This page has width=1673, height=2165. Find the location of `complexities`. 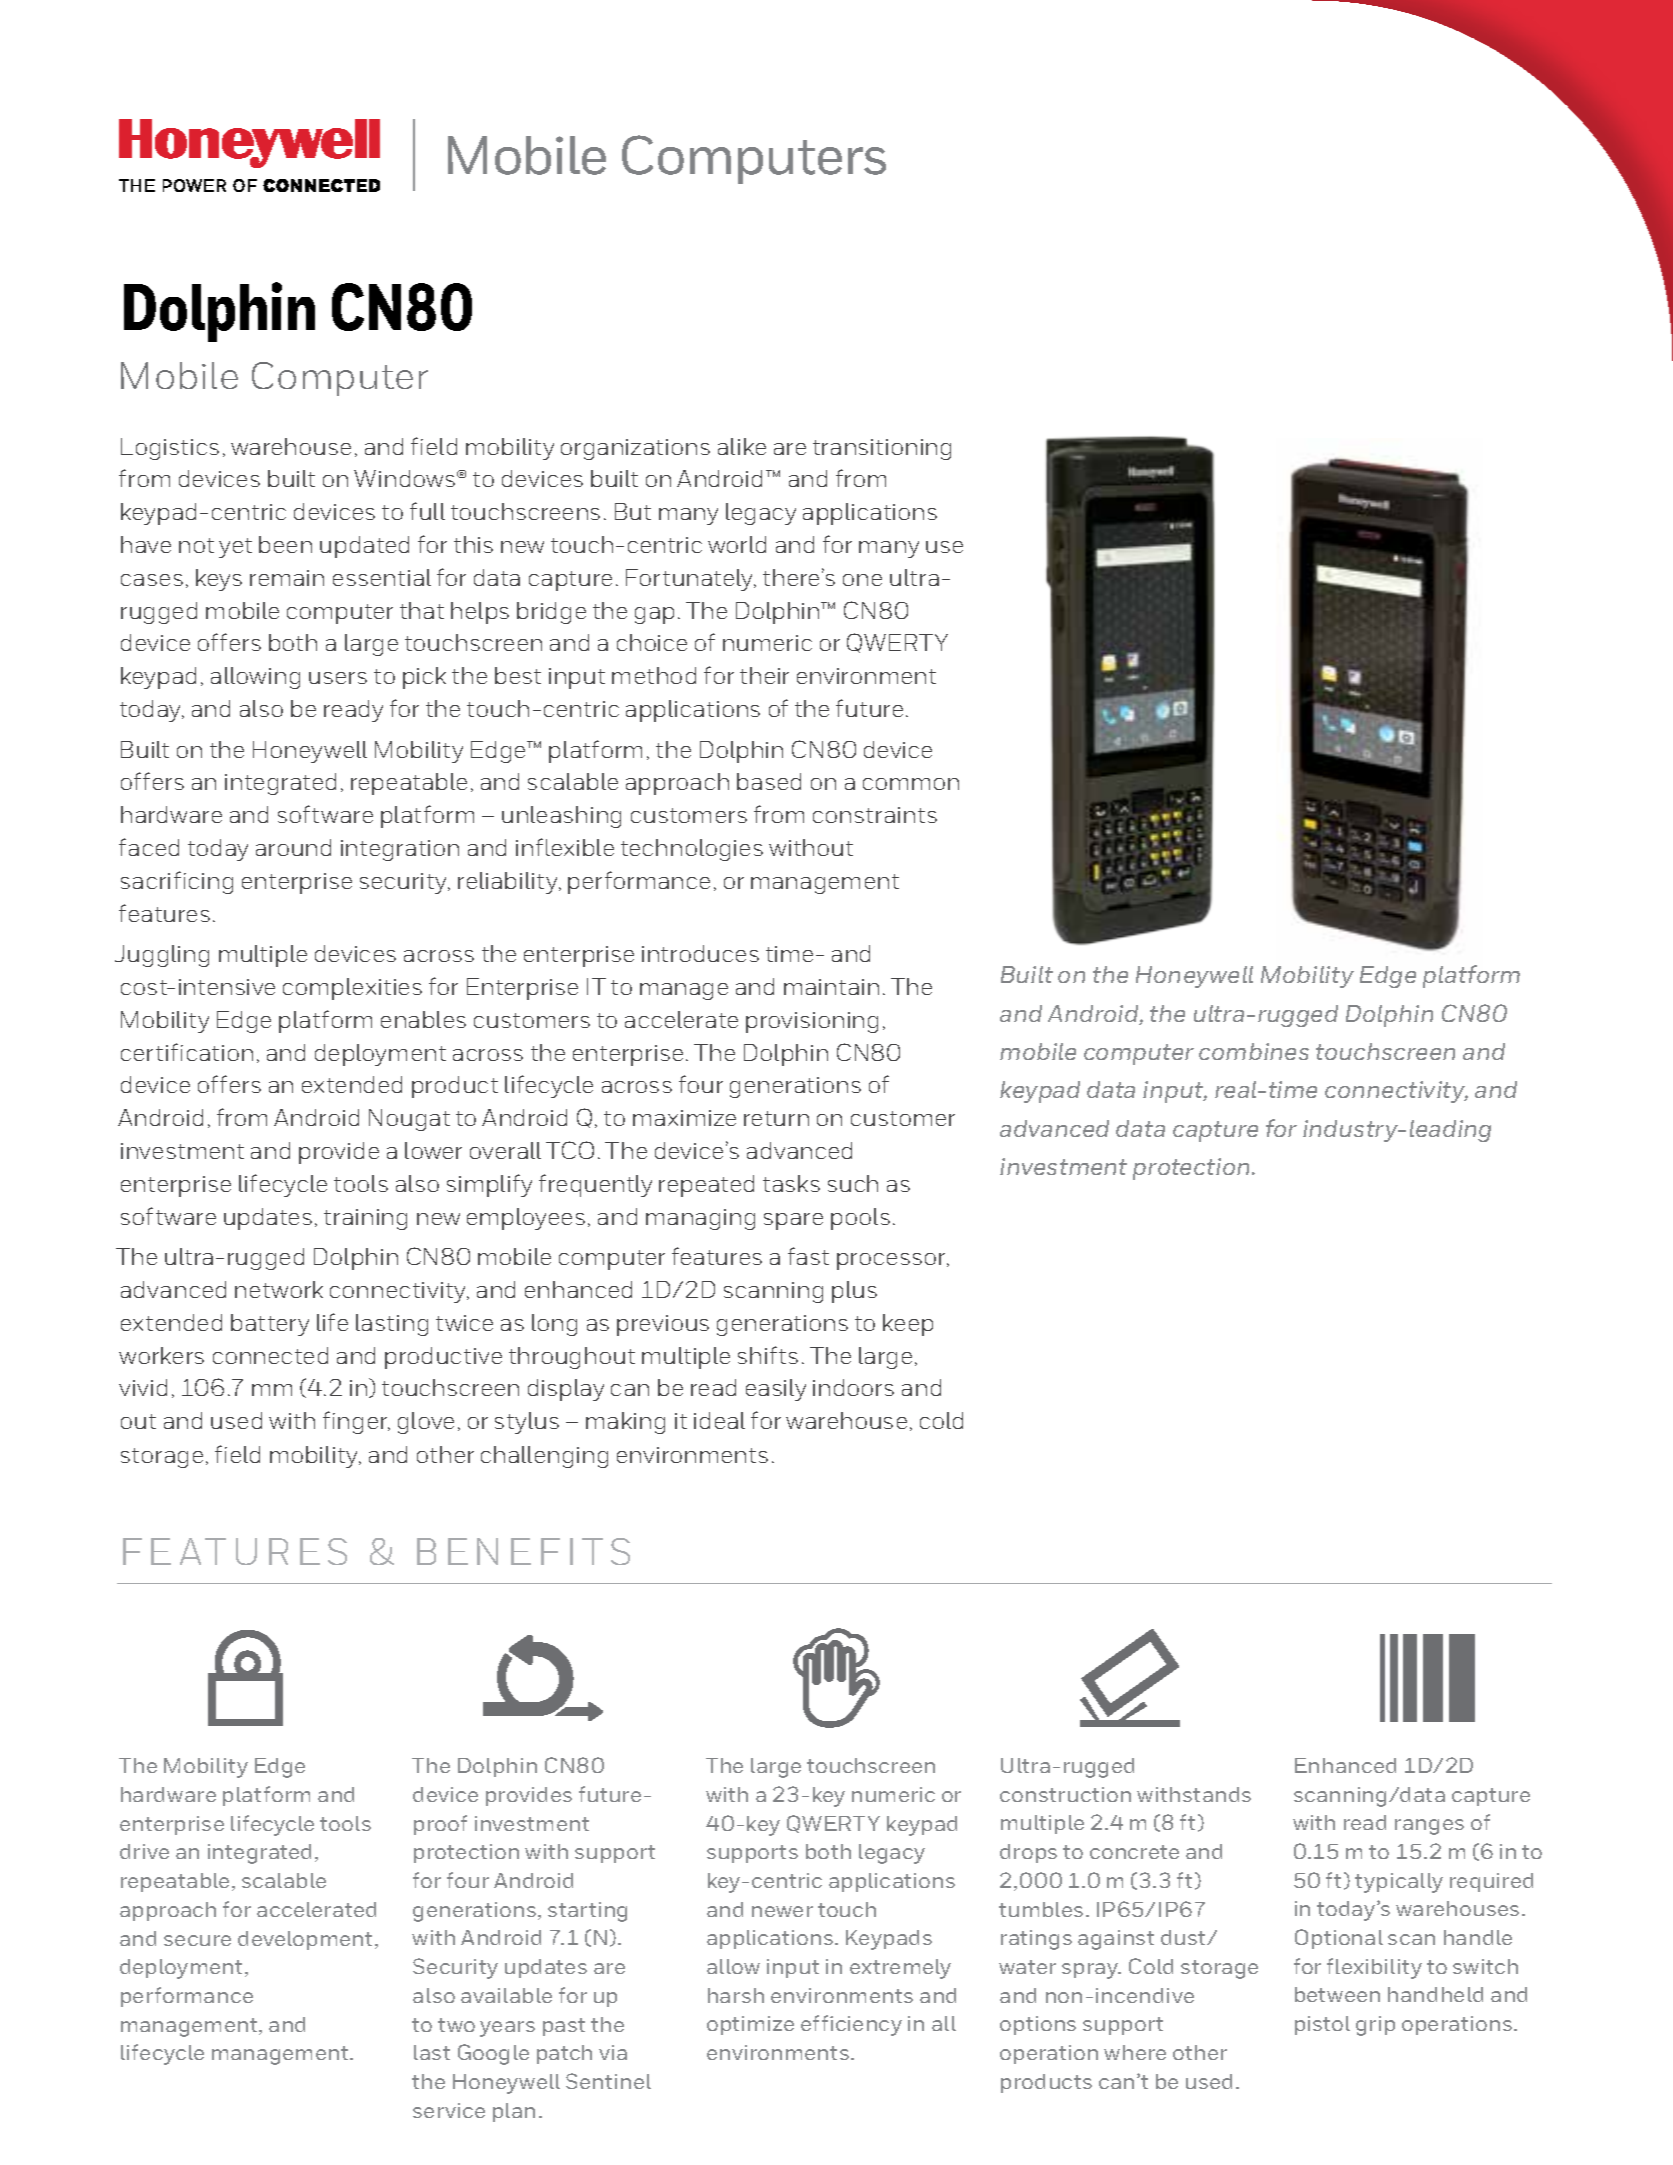

complexities is located at coordinates (352, 989).
